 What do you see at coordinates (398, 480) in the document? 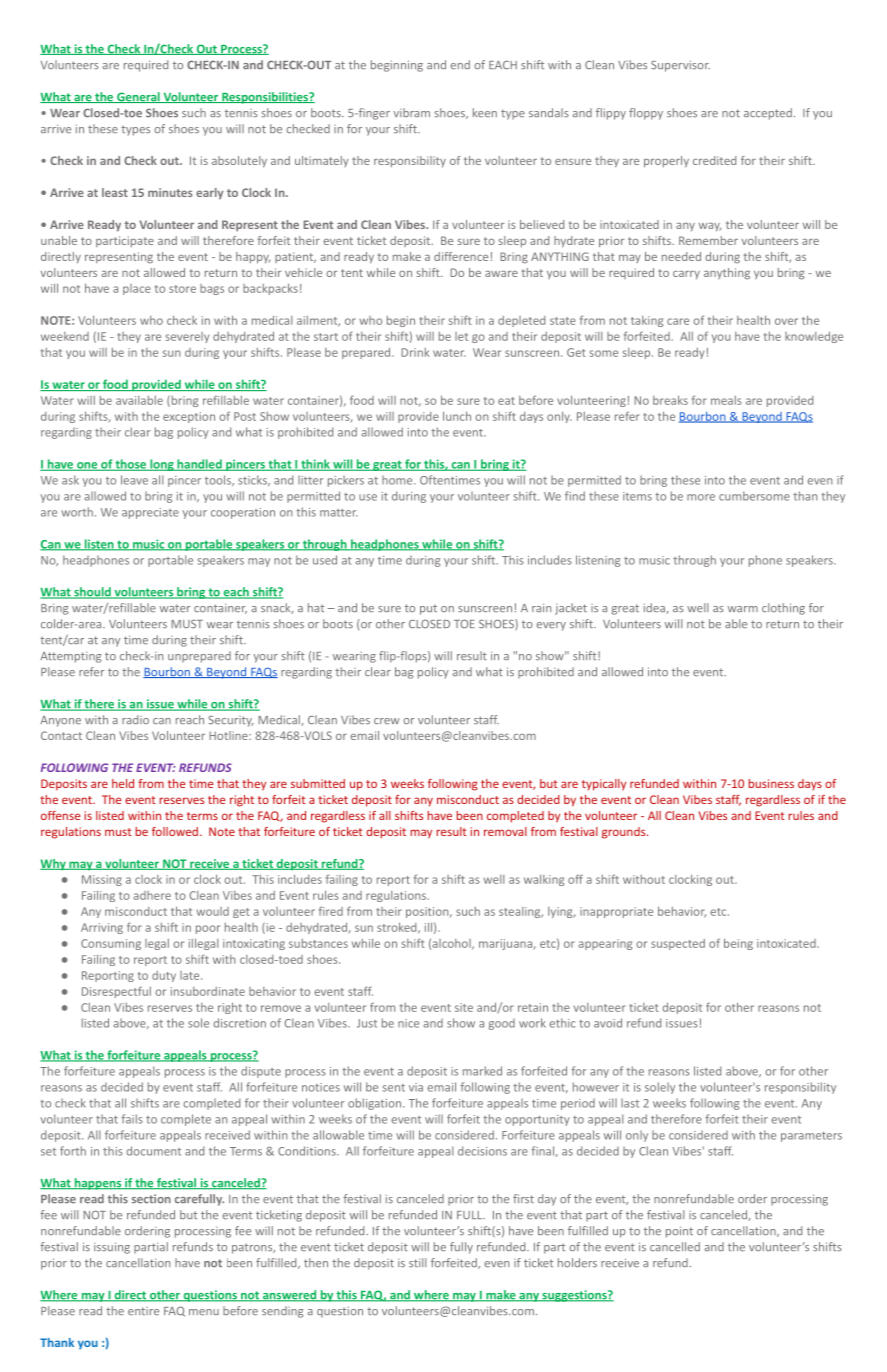
I see `home` at bounding box center [398, 480].
